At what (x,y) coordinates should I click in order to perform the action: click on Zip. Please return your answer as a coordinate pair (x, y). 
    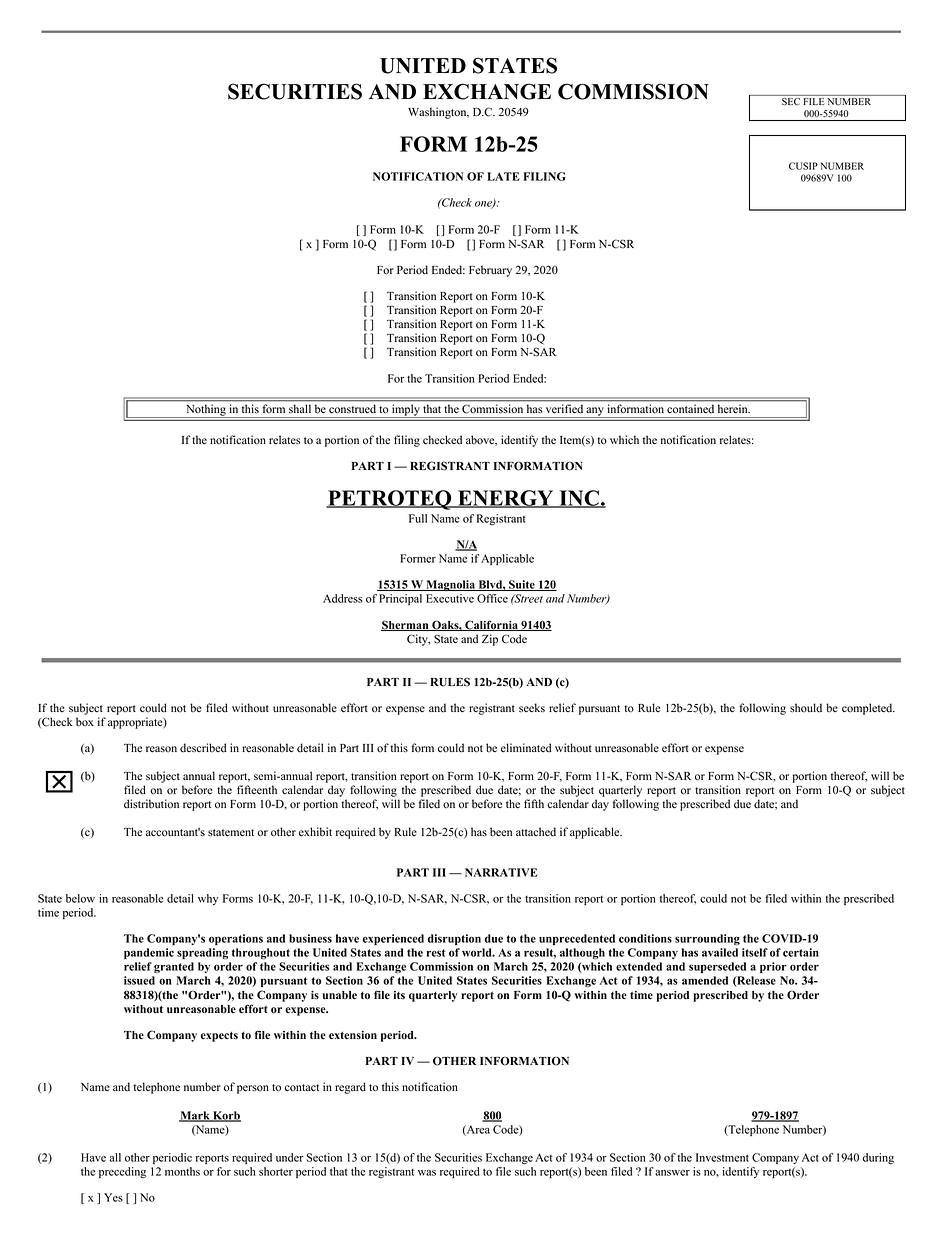
    Looking at the image, I should click on (490, 640).
